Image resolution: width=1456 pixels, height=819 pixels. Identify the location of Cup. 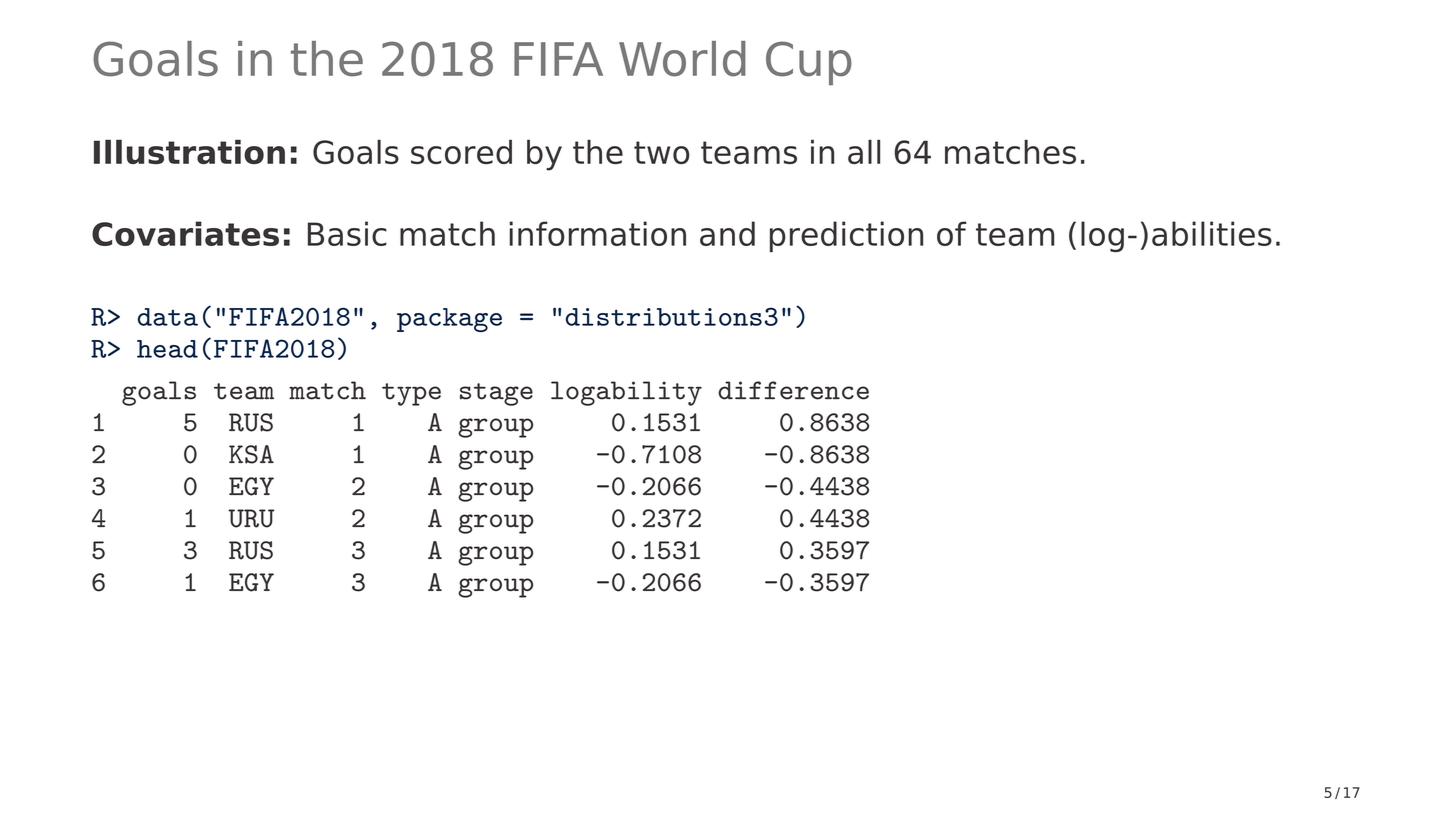
(809, 63).
